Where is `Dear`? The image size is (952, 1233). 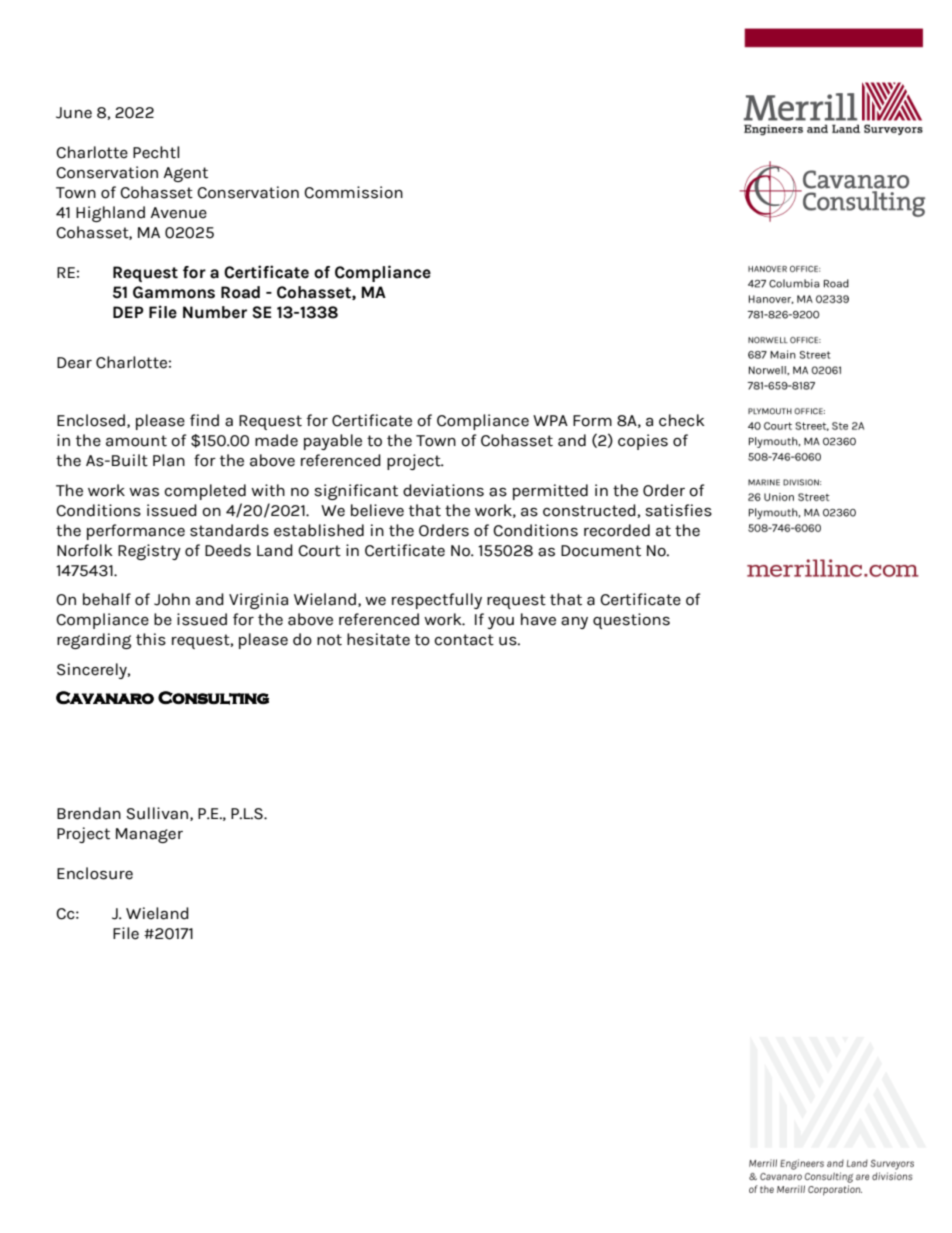 Dear is located at coordinates (74, 363).
